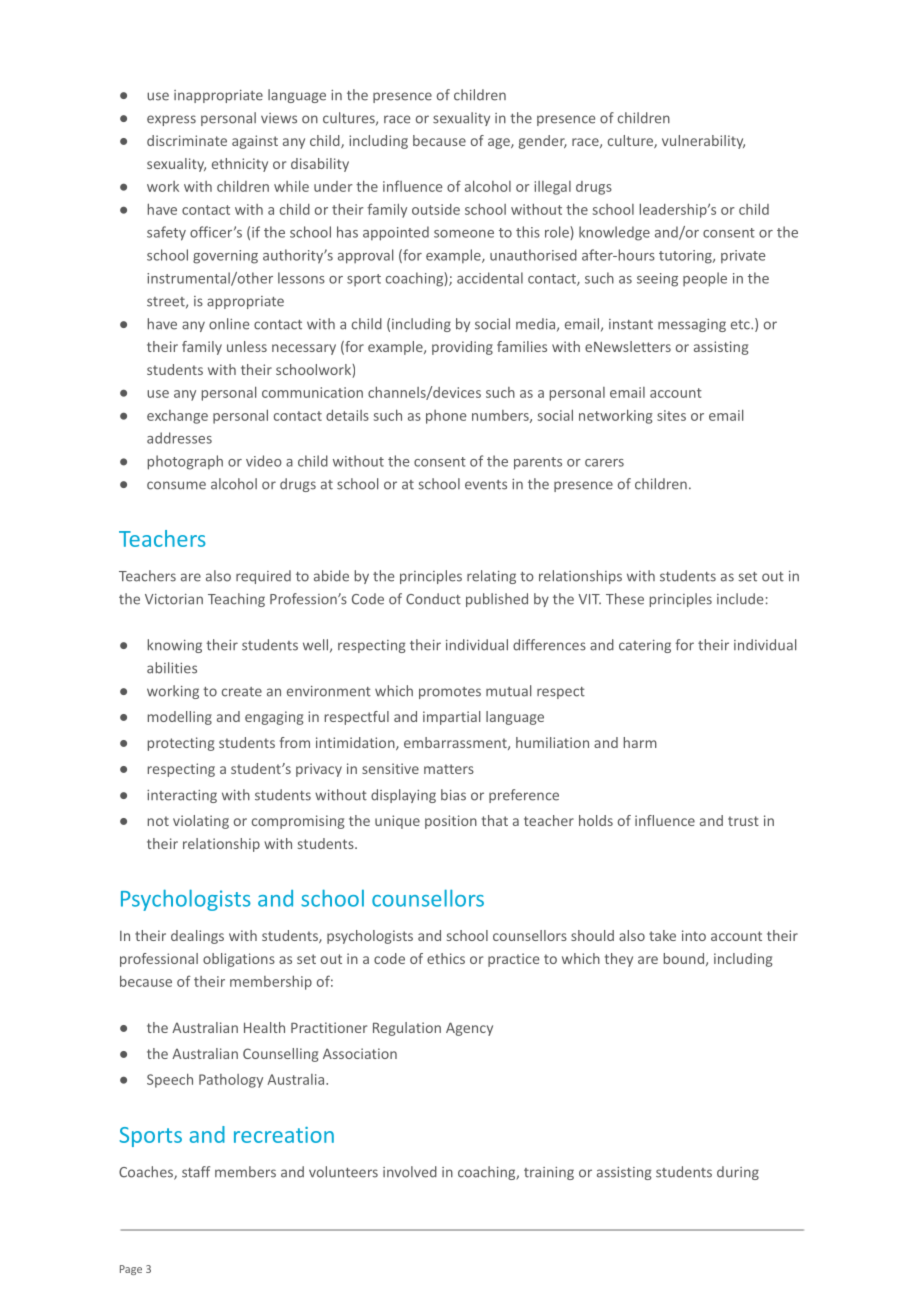 This screenshot has height=1307, width=924. Describe the element at coordinates (486, 485) in the screenshot. I see `events` at that location.
